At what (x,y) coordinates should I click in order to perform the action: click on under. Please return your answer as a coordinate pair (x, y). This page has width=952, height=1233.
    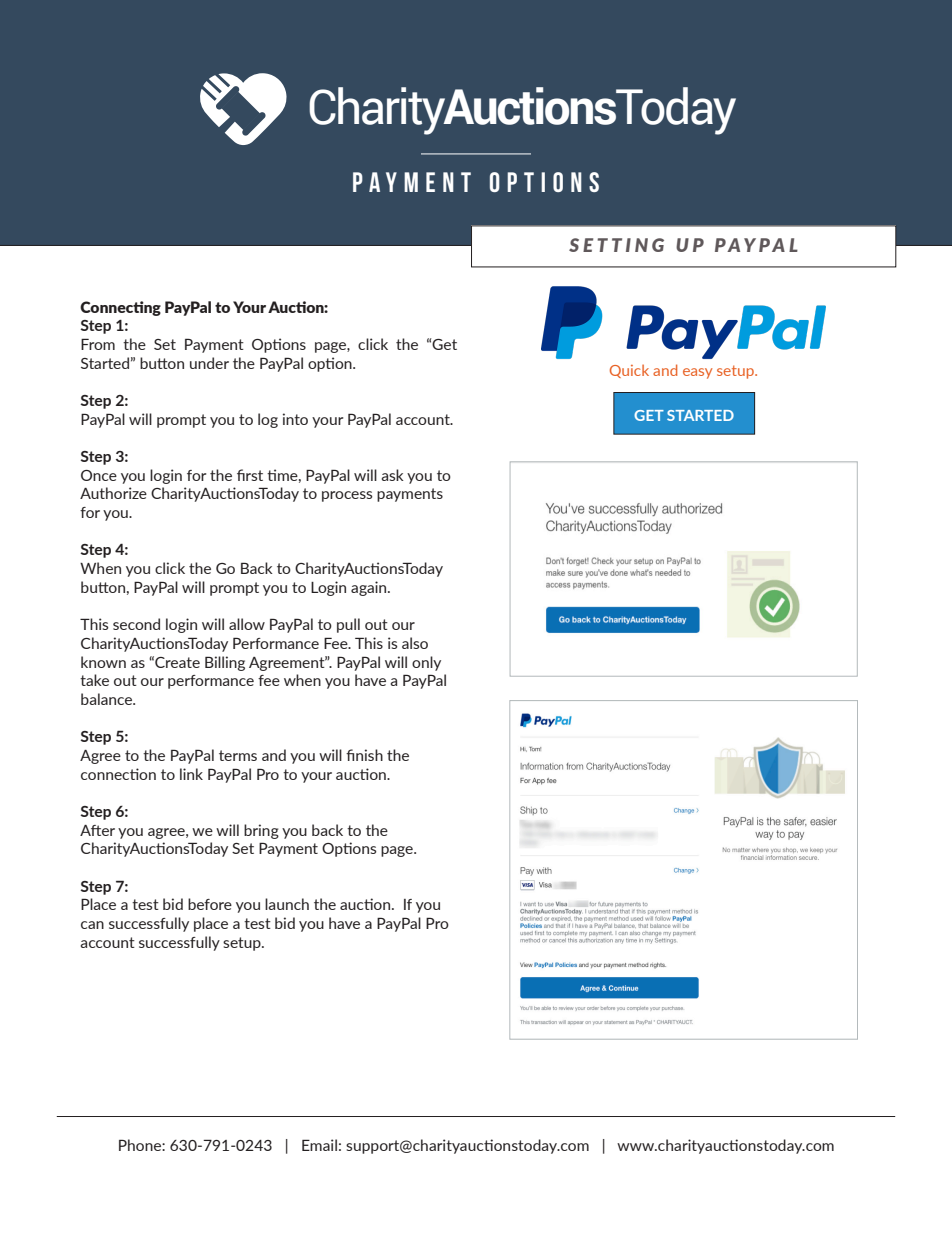
    Looking at the image, I should click on (209, 363).
